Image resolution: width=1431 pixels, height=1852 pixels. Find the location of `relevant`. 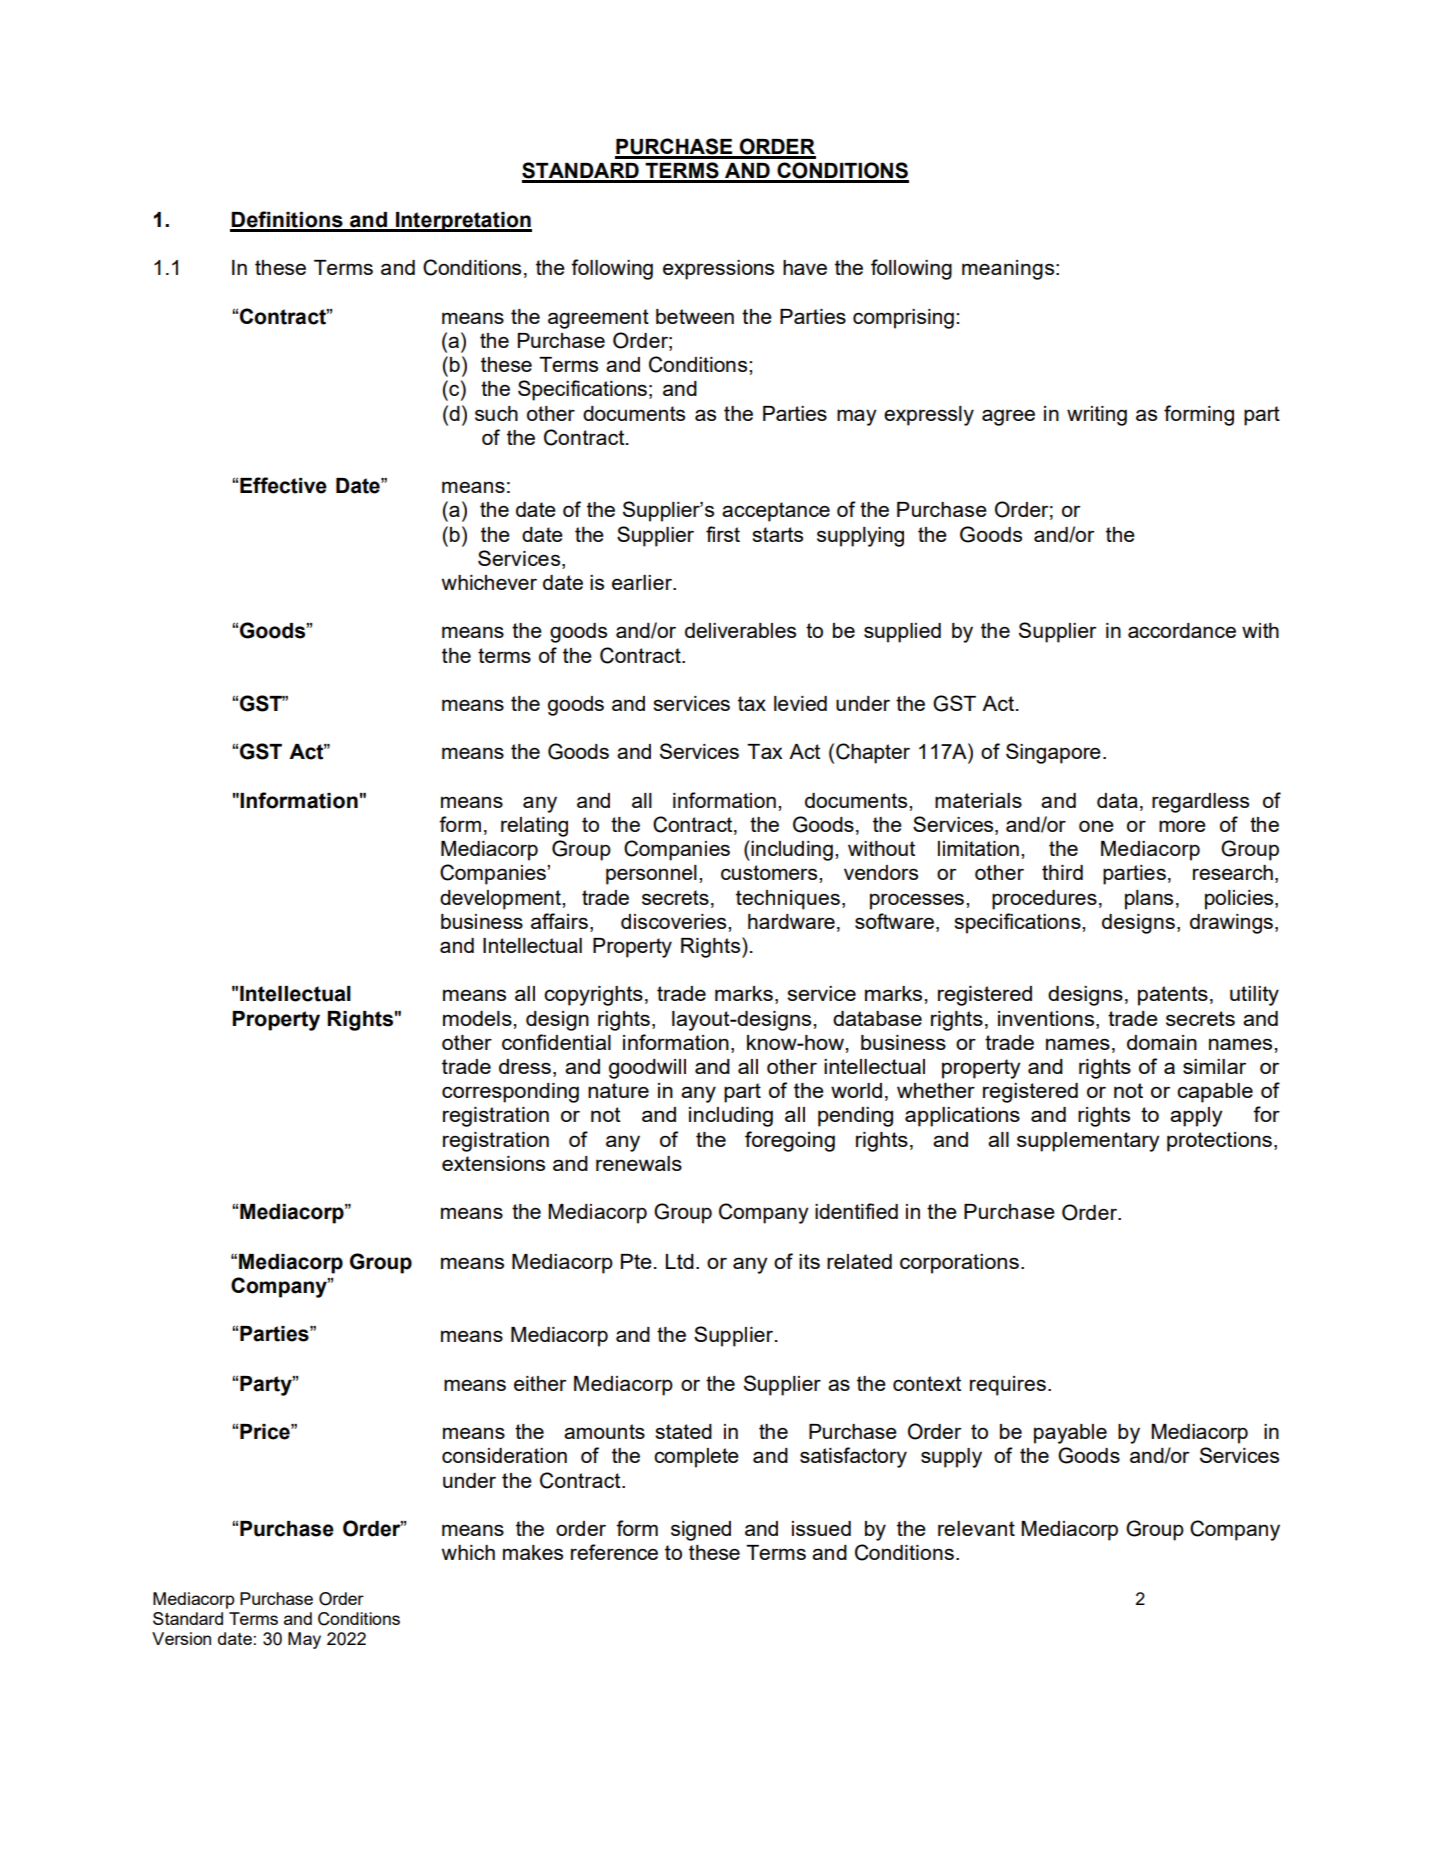

relevant is located at coordinates (976, 1528).
